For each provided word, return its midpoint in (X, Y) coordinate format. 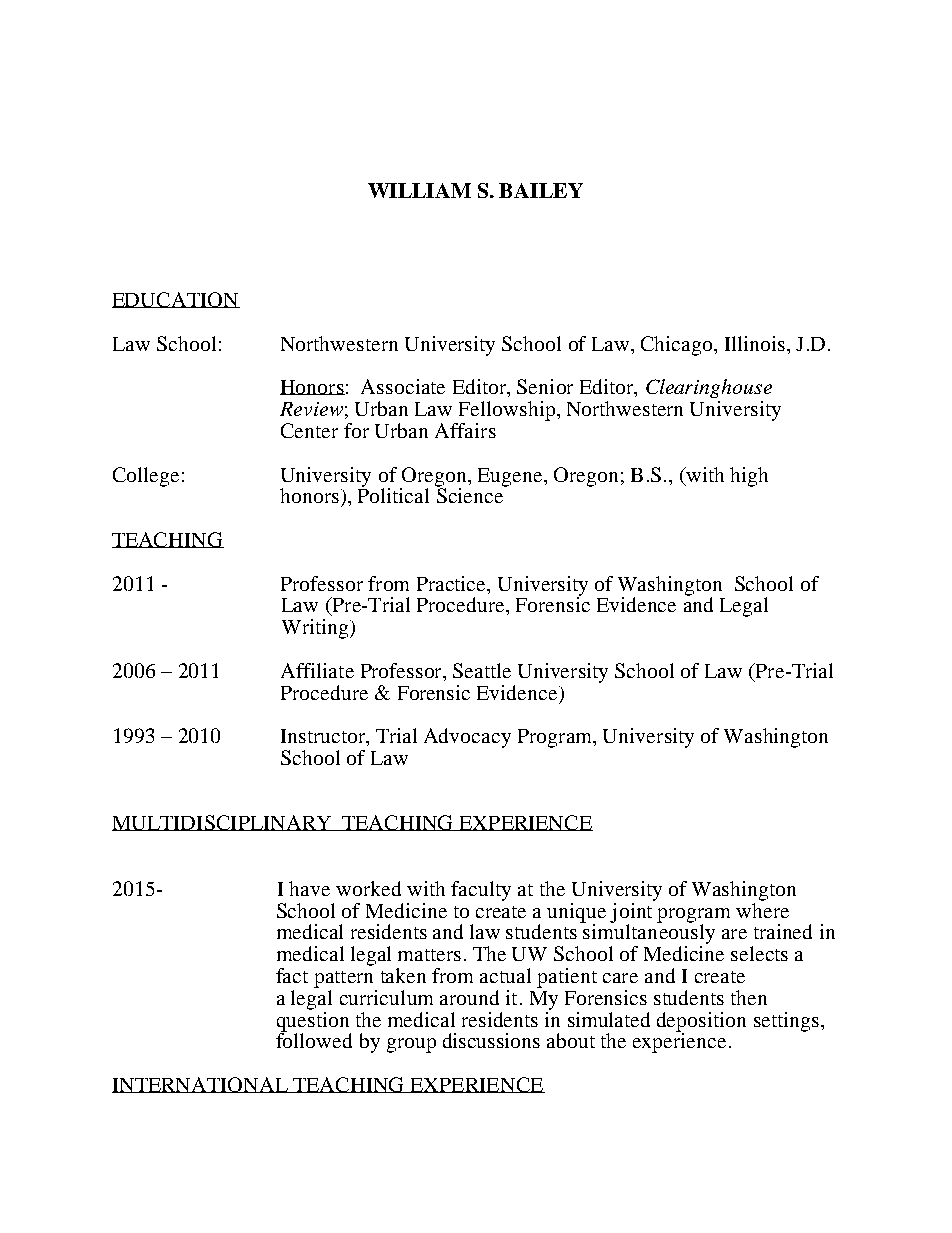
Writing (316, 629)
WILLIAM (419, 190)
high (749, 477)
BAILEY (541, 190)
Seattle (482, 670)
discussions (491, 1040)
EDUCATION (176, 300)
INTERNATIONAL (201, 1085)
